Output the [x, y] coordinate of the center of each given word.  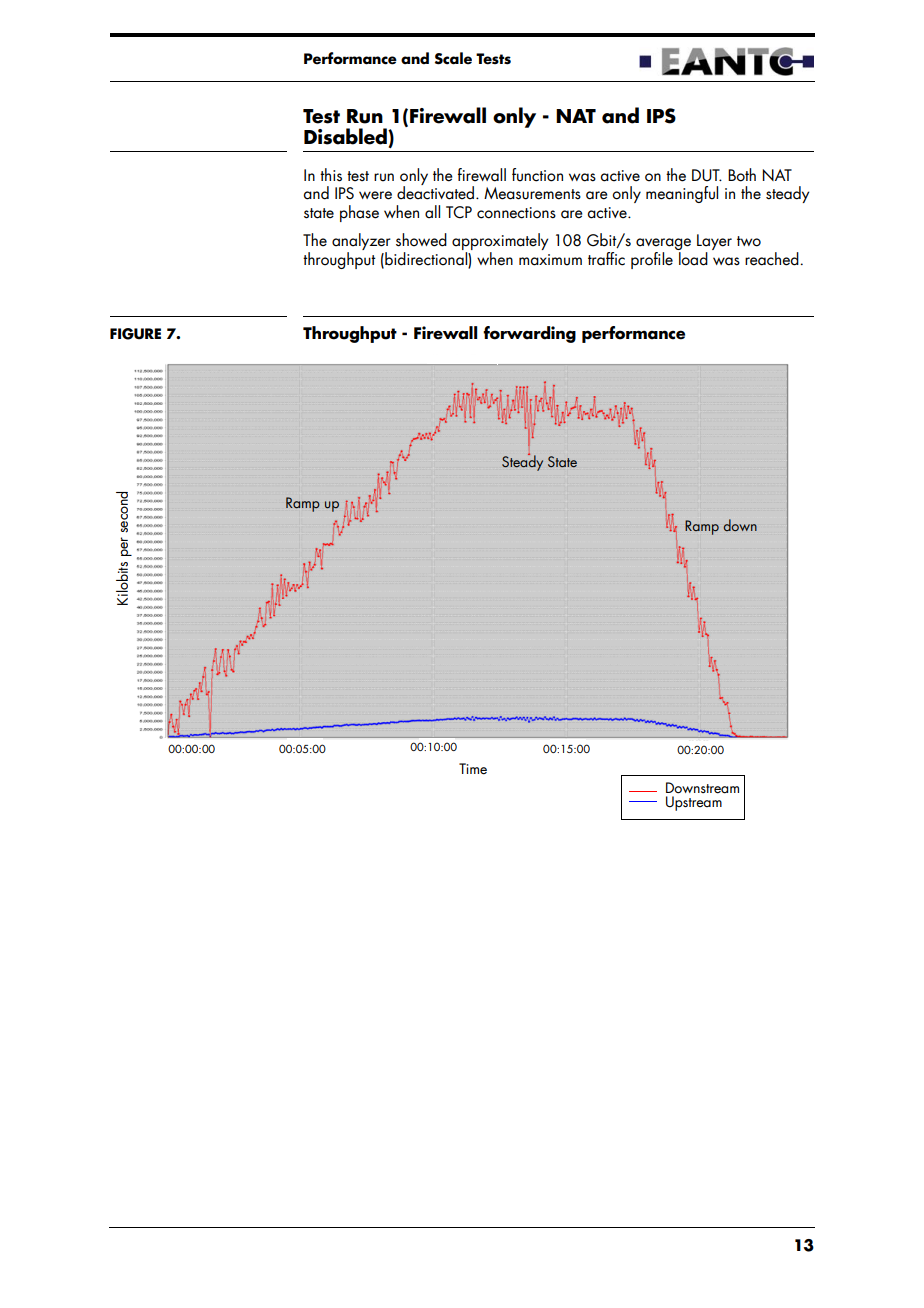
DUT [707, 175]
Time [473, 769]
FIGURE [135, 334]
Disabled [346, 136]
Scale [453, 58]
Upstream [694, 803]
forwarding [529, 334]
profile [652, 260]
